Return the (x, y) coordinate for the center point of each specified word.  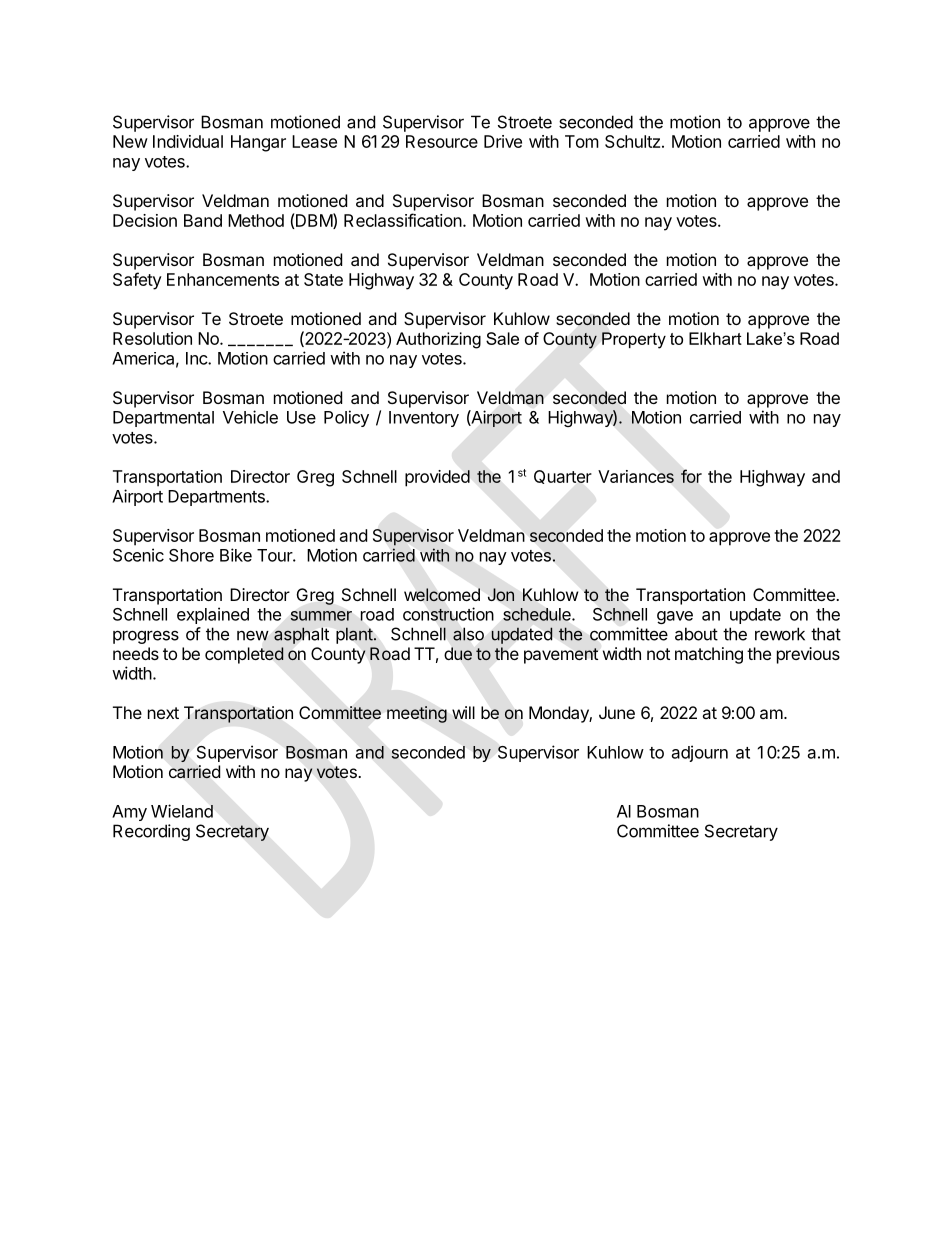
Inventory (424, 419)
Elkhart (715, 338)
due (458, 653)
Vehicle (250, 417)
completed (244, 655)
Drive (503, 141)
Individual (188, 141)
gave (675, 617)
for (691, 476)
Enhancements (223, 279)
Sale (502, 338)
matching (709, 655)
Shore (191, 555)
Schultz (632, 141)
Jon (501, 594)
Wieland (182, 811)
